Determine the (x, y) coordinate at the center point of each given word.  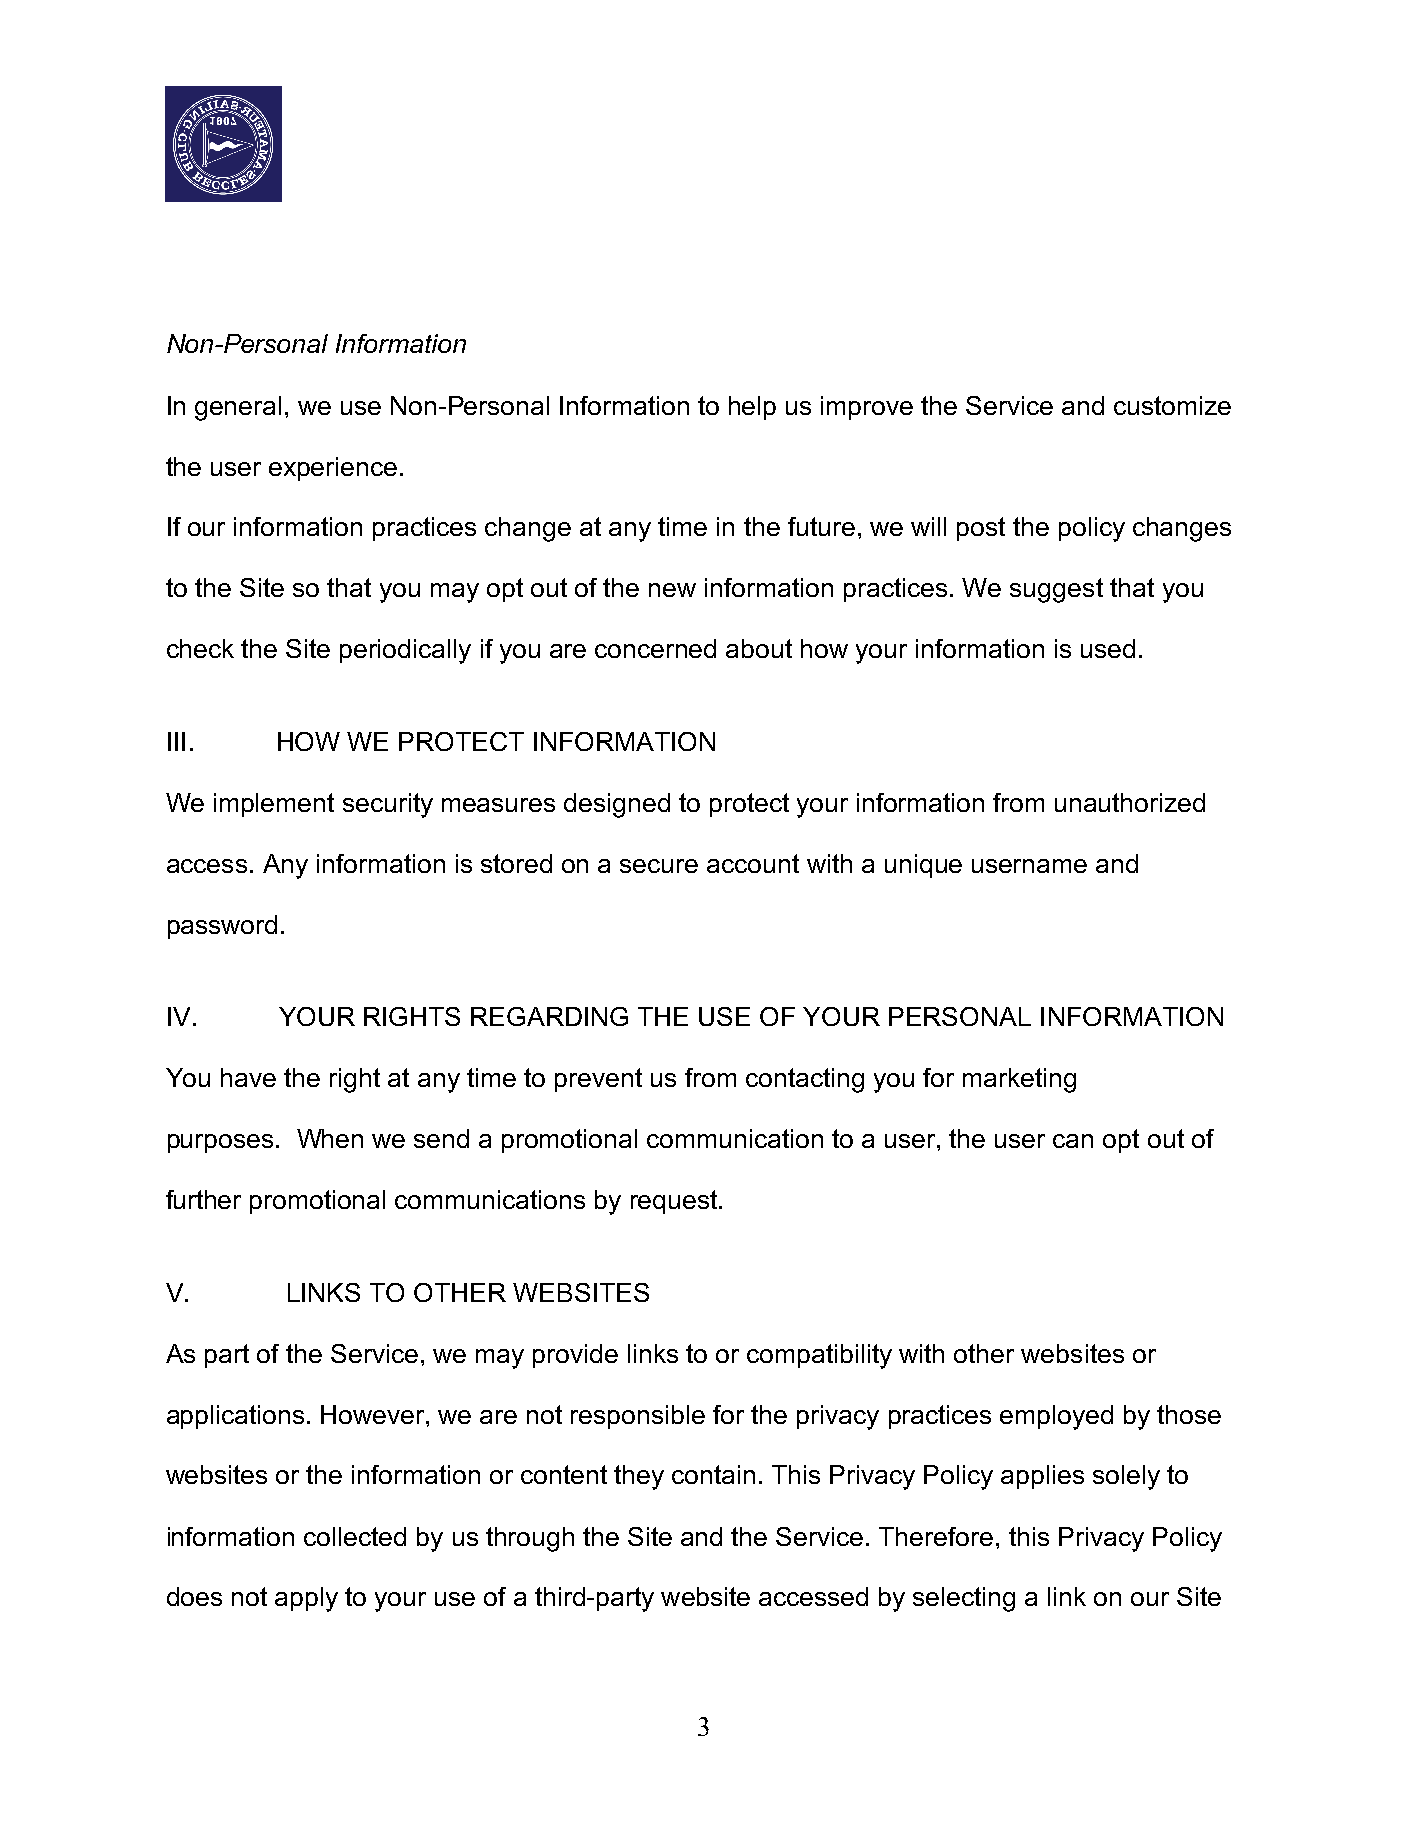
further (203, 1199)
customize (1172, 405)
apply (306, 1599)
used (1108, 648)
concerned (655, 648)
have (248, 1077)
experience (333, 469)
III (176, 741)
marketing (1019, 1080)
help (752, 408)
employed (1056, 1417)
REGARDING (549, 1016)
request (675, 1202)
